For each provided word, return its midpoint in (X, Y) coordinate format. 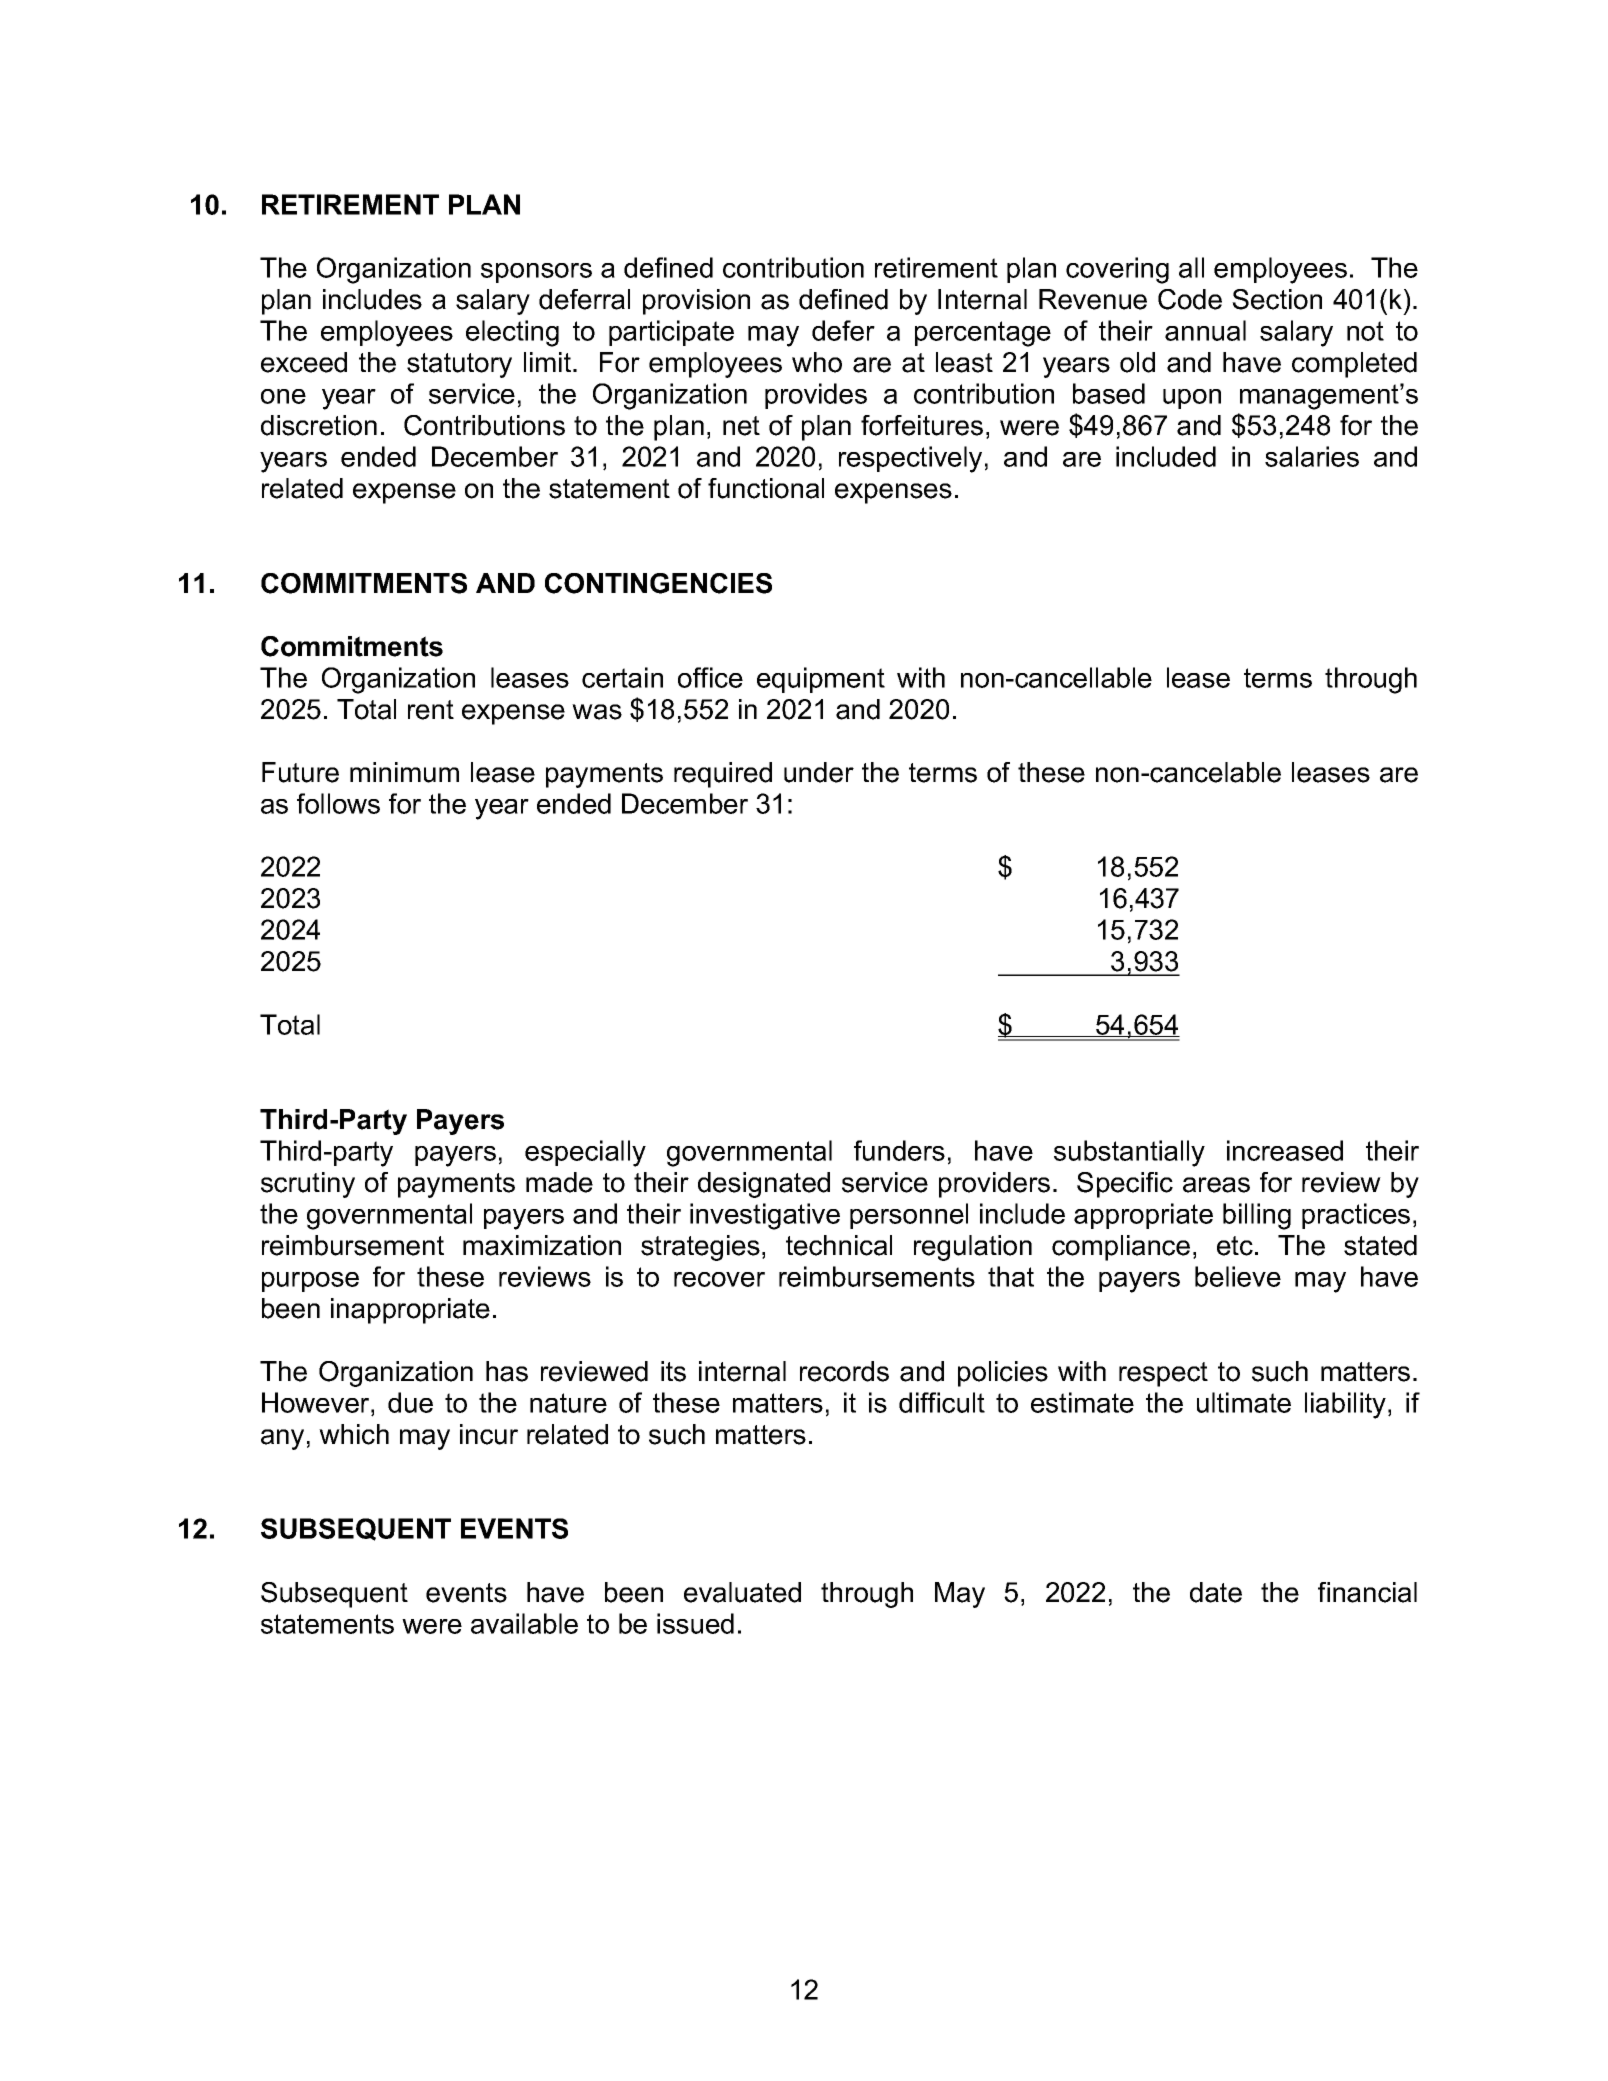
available (524, 1623)
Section (1277, 299)
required (723, 775)
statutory (459, 365)
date (1216, 1592)
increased (1285, 1150)
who (817, 362)
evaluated (742, 1592)
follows (338, 803)
